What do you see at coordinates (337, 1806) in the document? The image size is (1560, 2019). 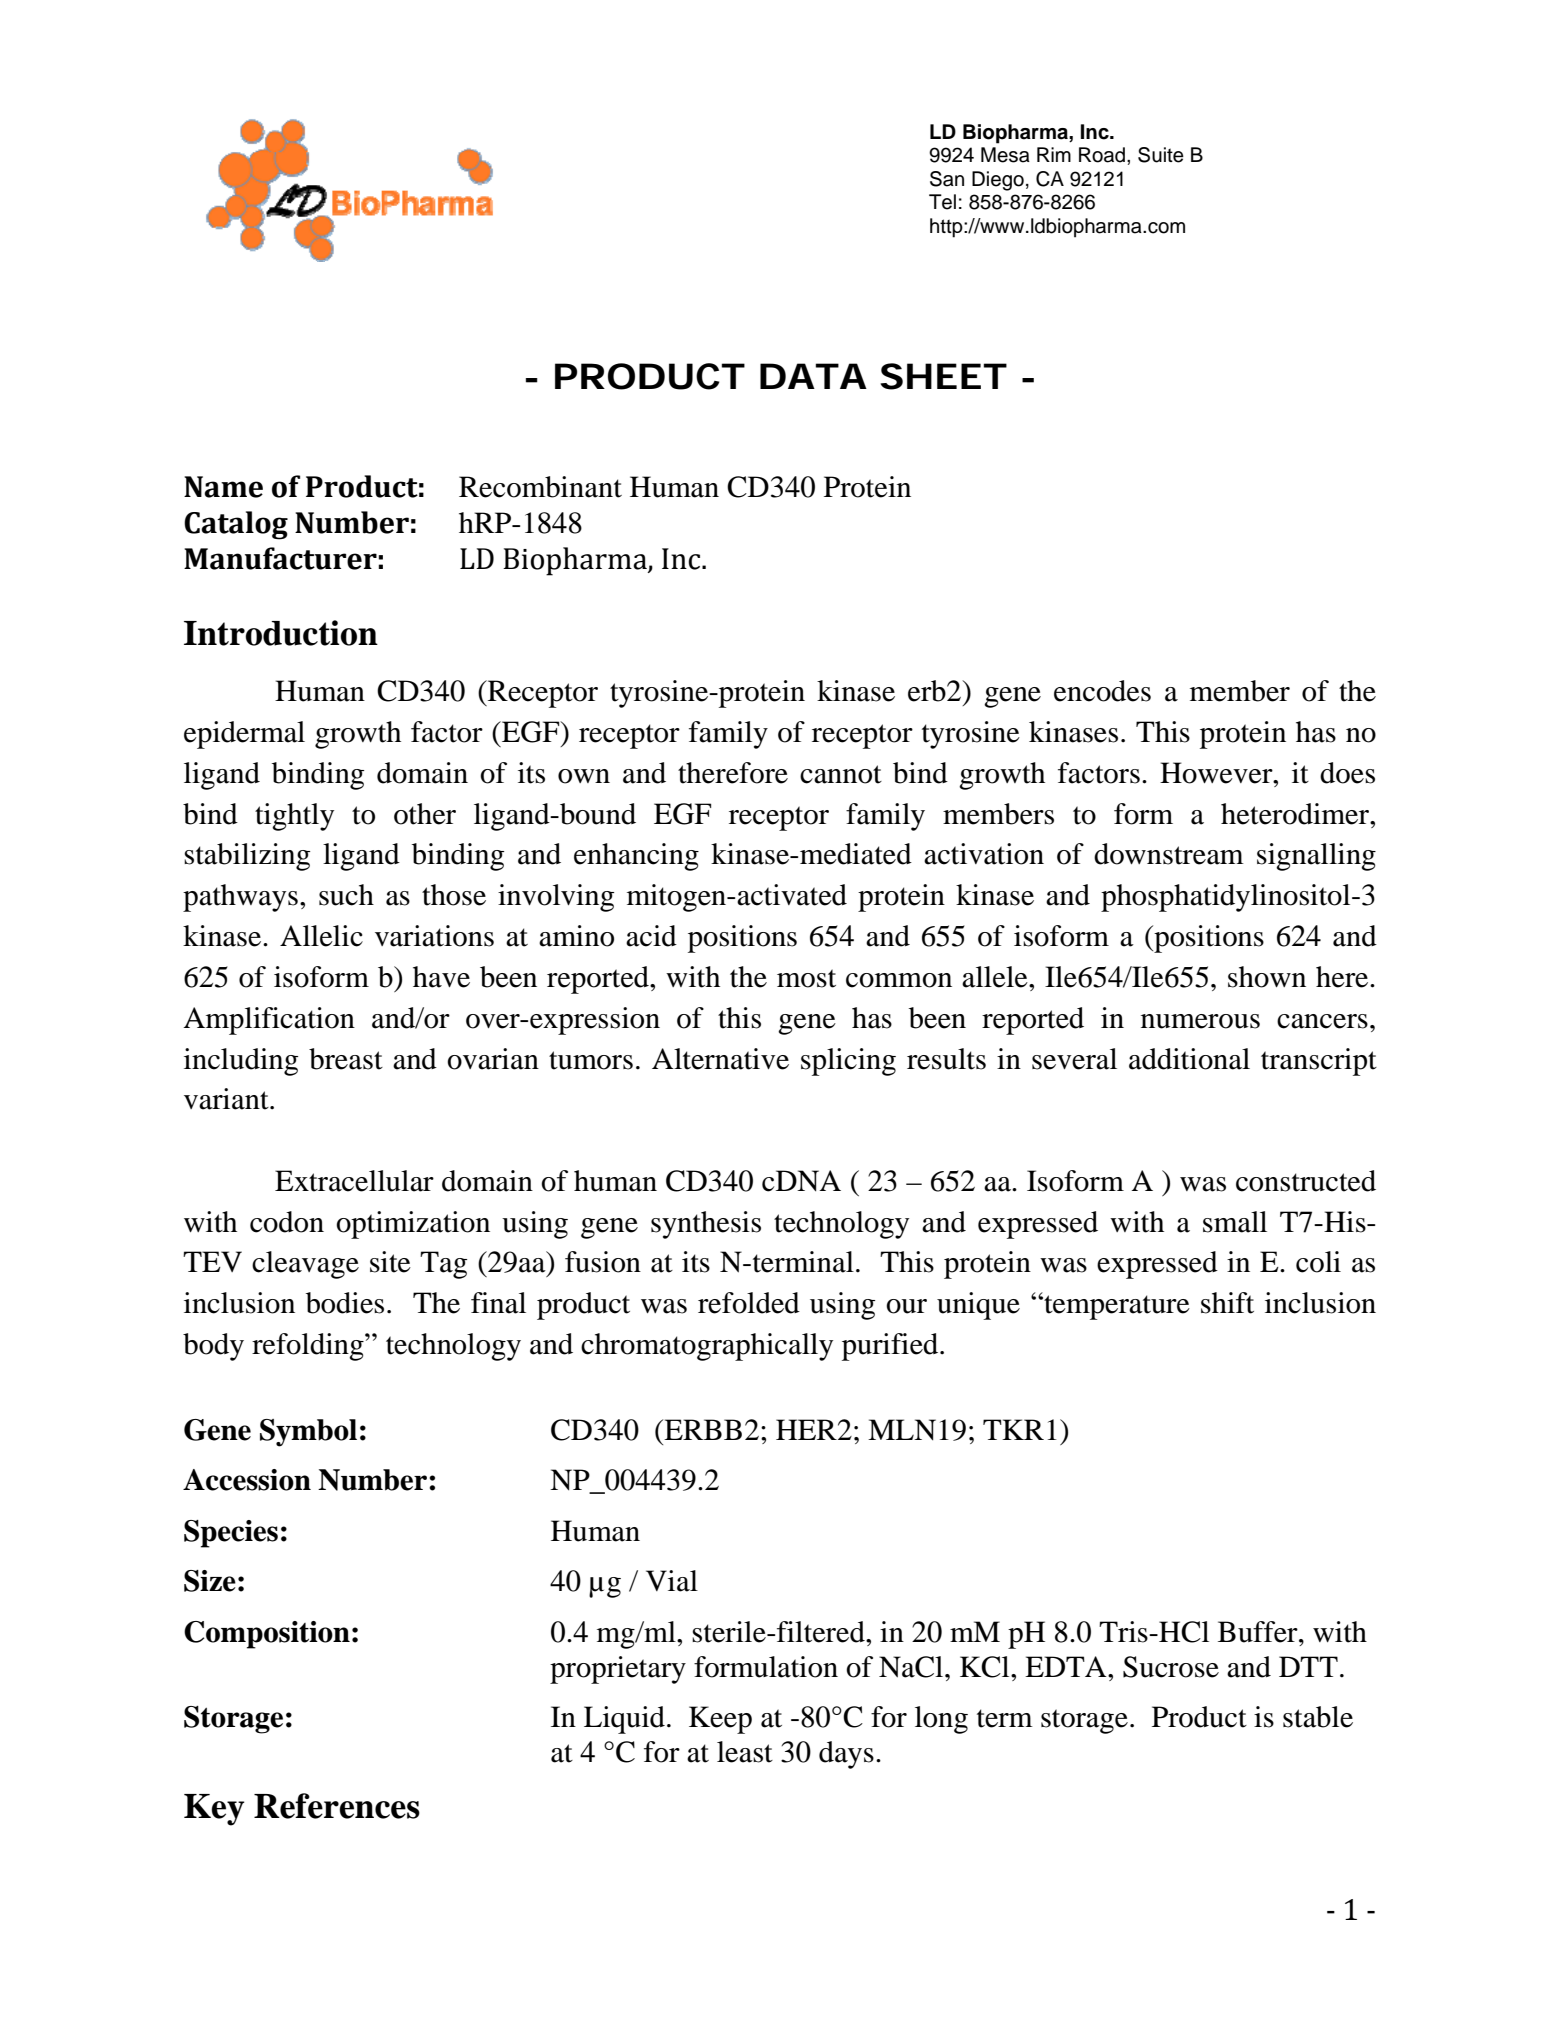 I see `References` at bounding box center [337, 1806].
